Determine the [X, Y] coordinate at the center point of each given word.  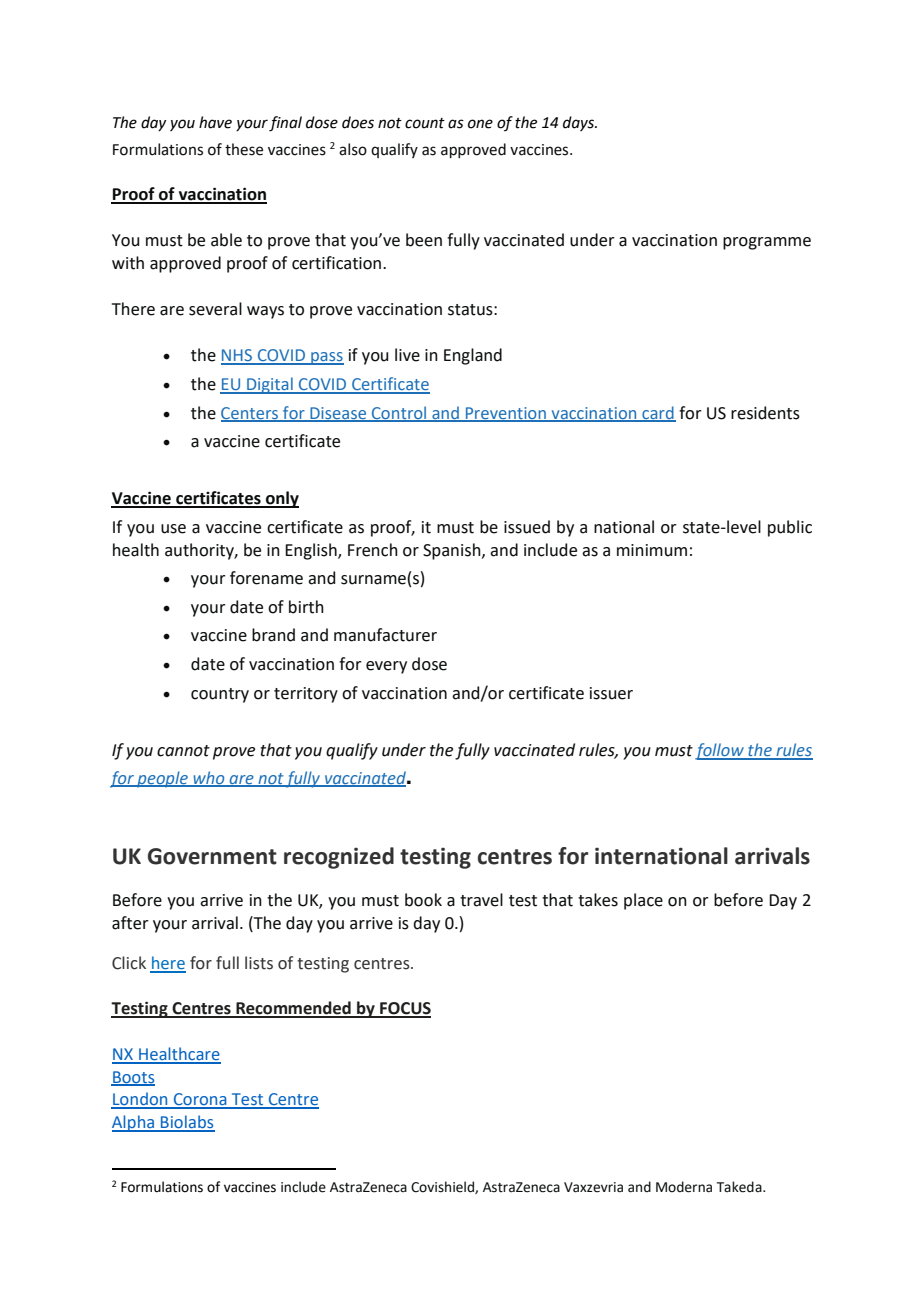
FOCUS [404, 1009]
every [386, 667]
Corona [200, 1100]
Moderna [684, 1187]
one [480, 124]
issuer [611, 693]
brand [273, 635]
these [244, 149]
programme [767, 243]
